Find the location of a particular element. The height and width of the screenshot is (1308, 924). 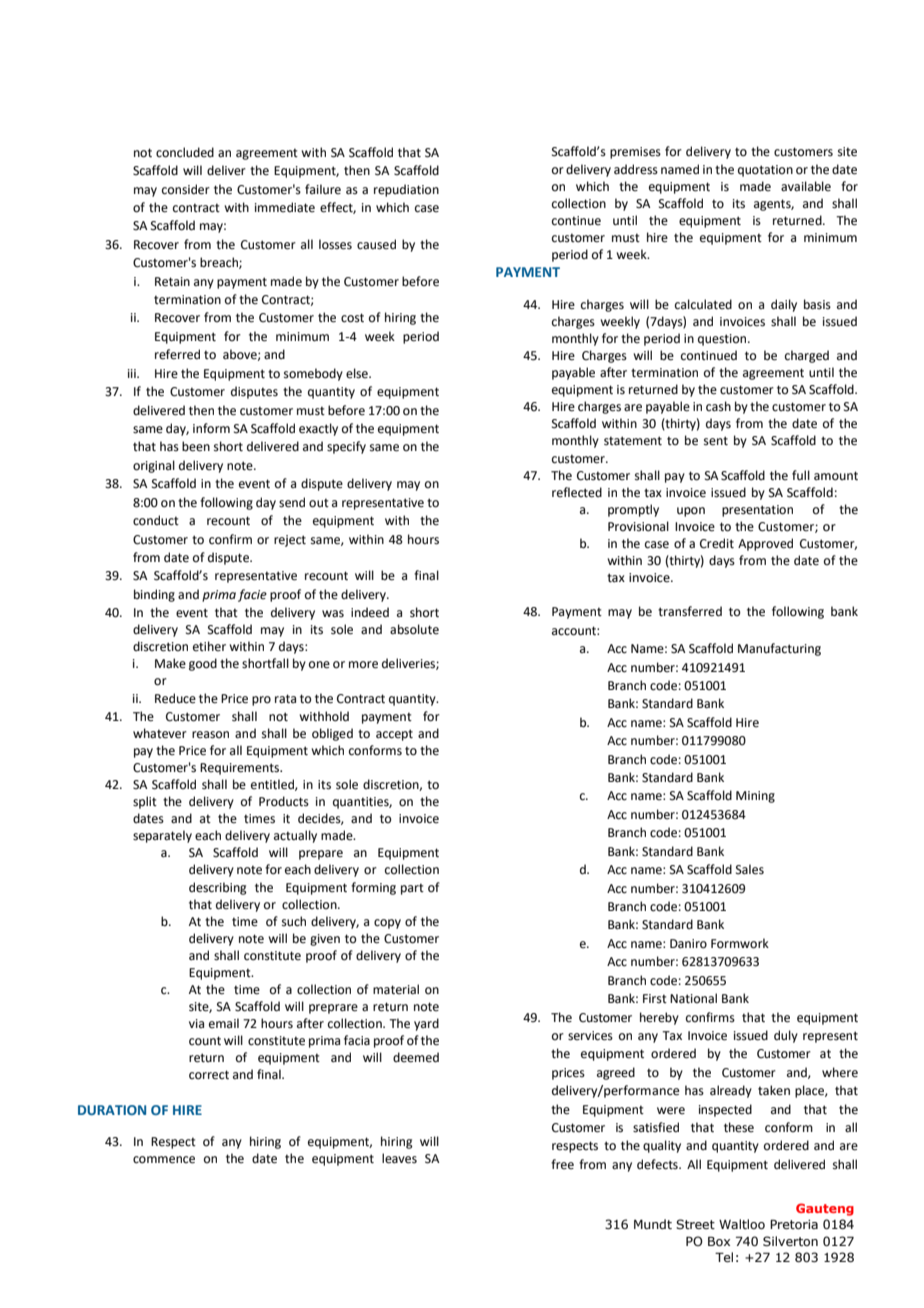

Reduce is located at coordinates (175, 698).
